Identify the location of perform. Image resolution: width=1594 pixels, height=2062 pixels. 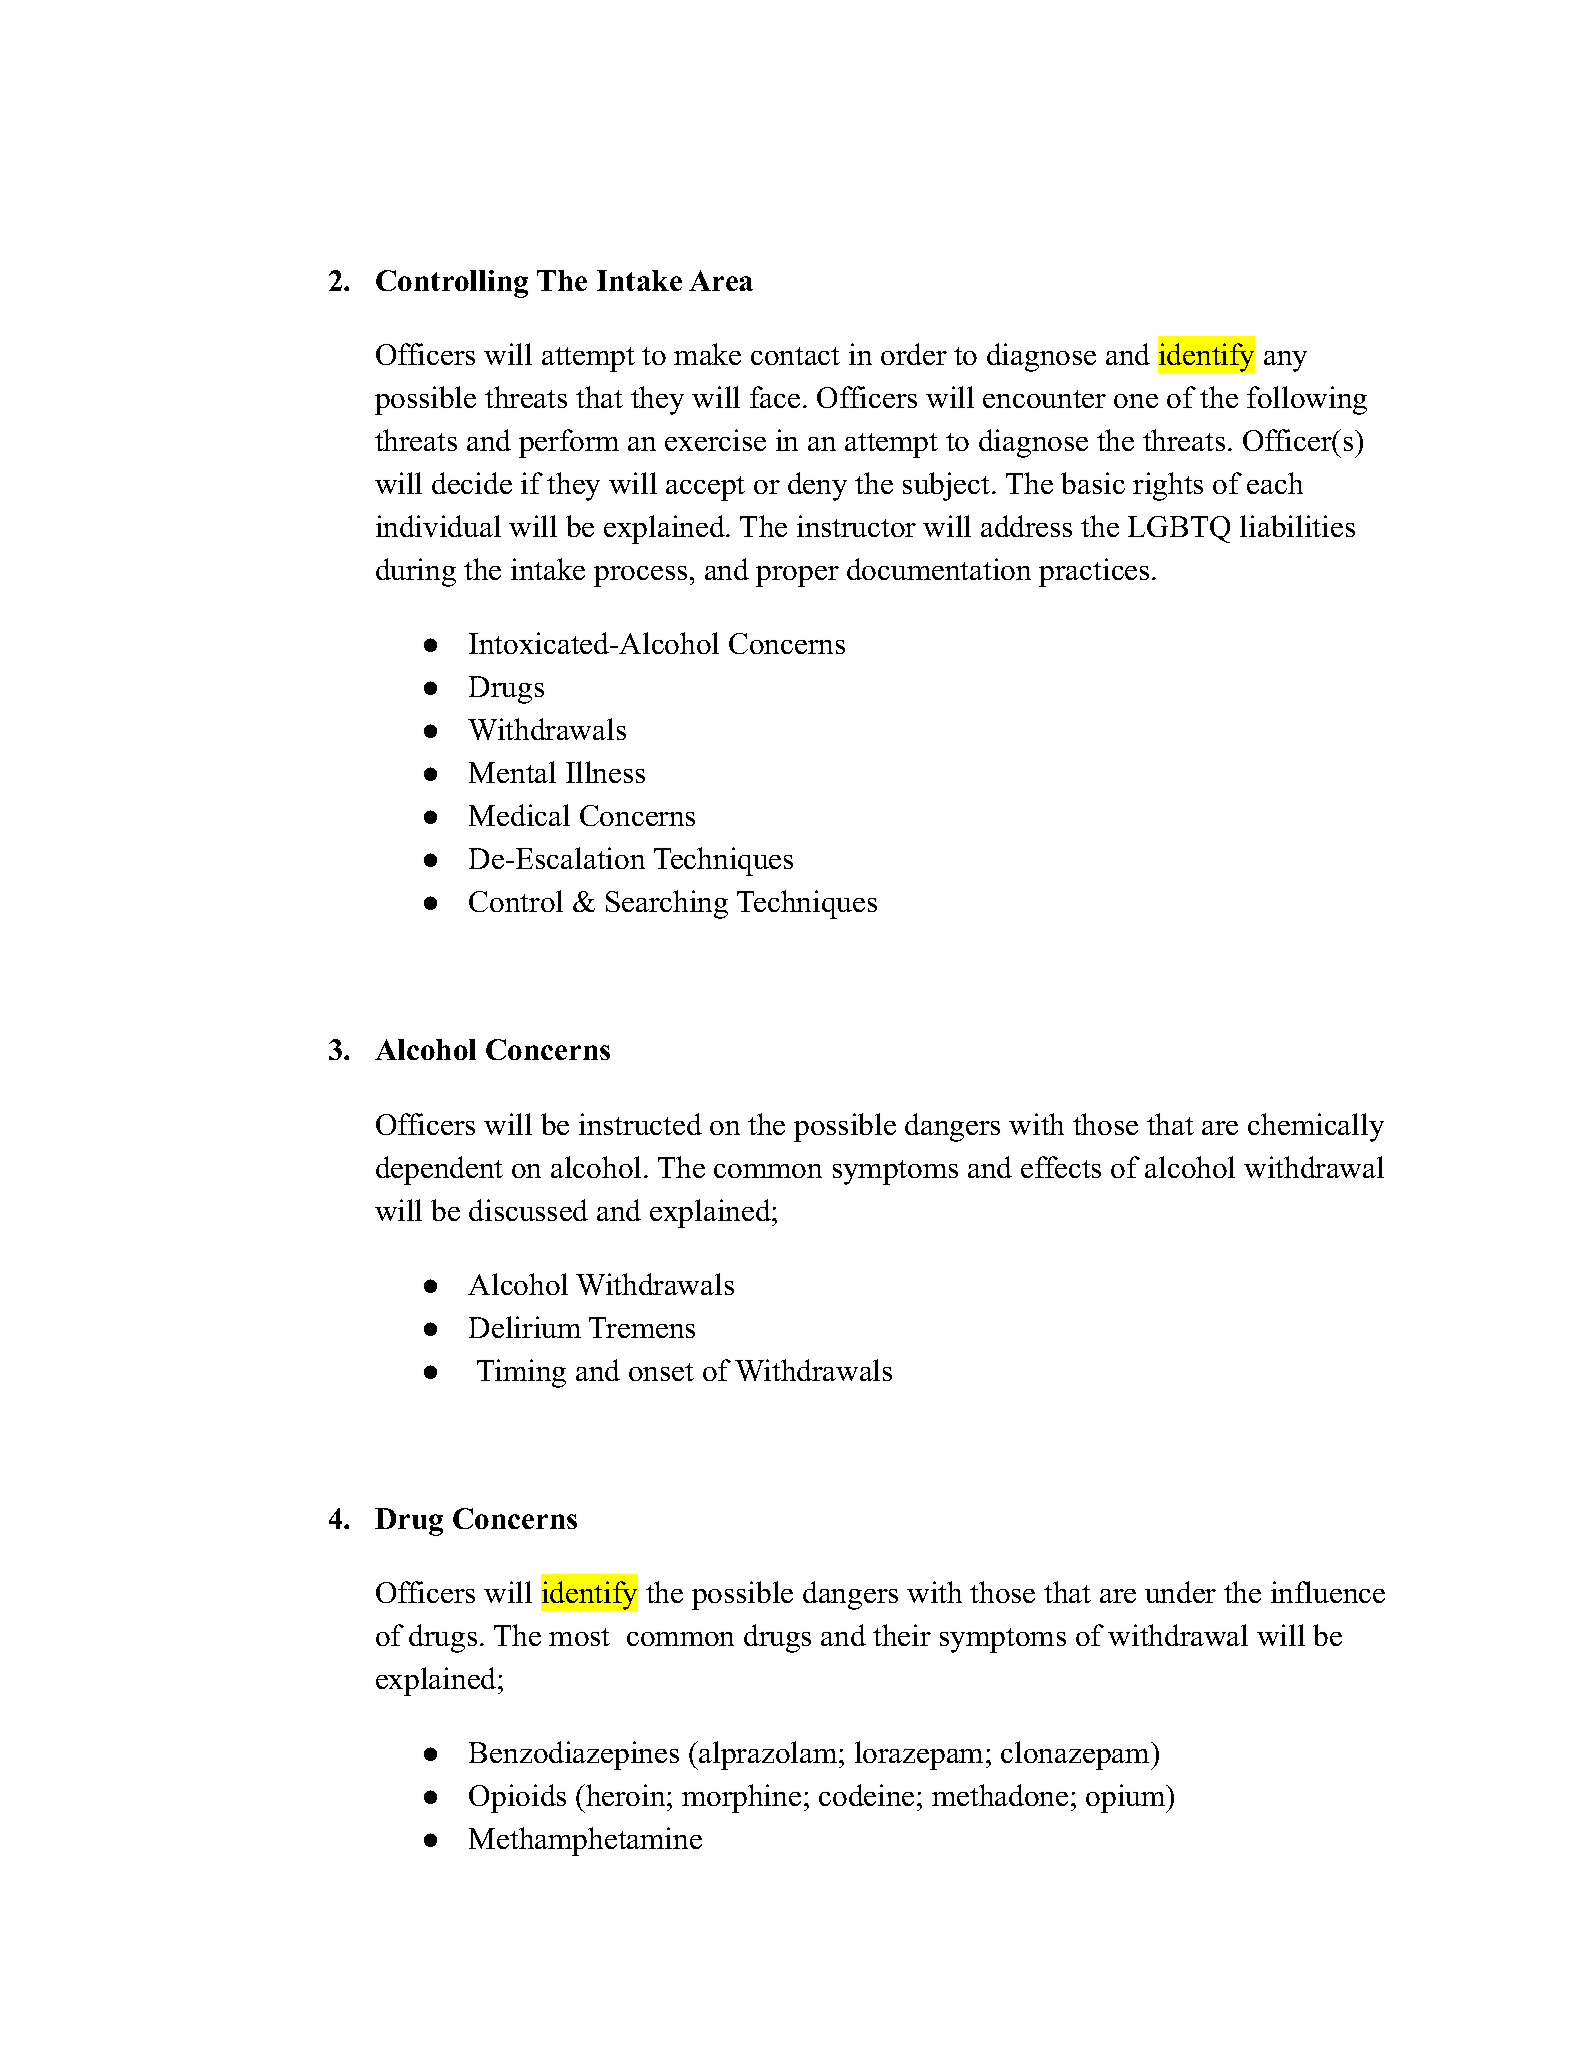
(569, 443).
